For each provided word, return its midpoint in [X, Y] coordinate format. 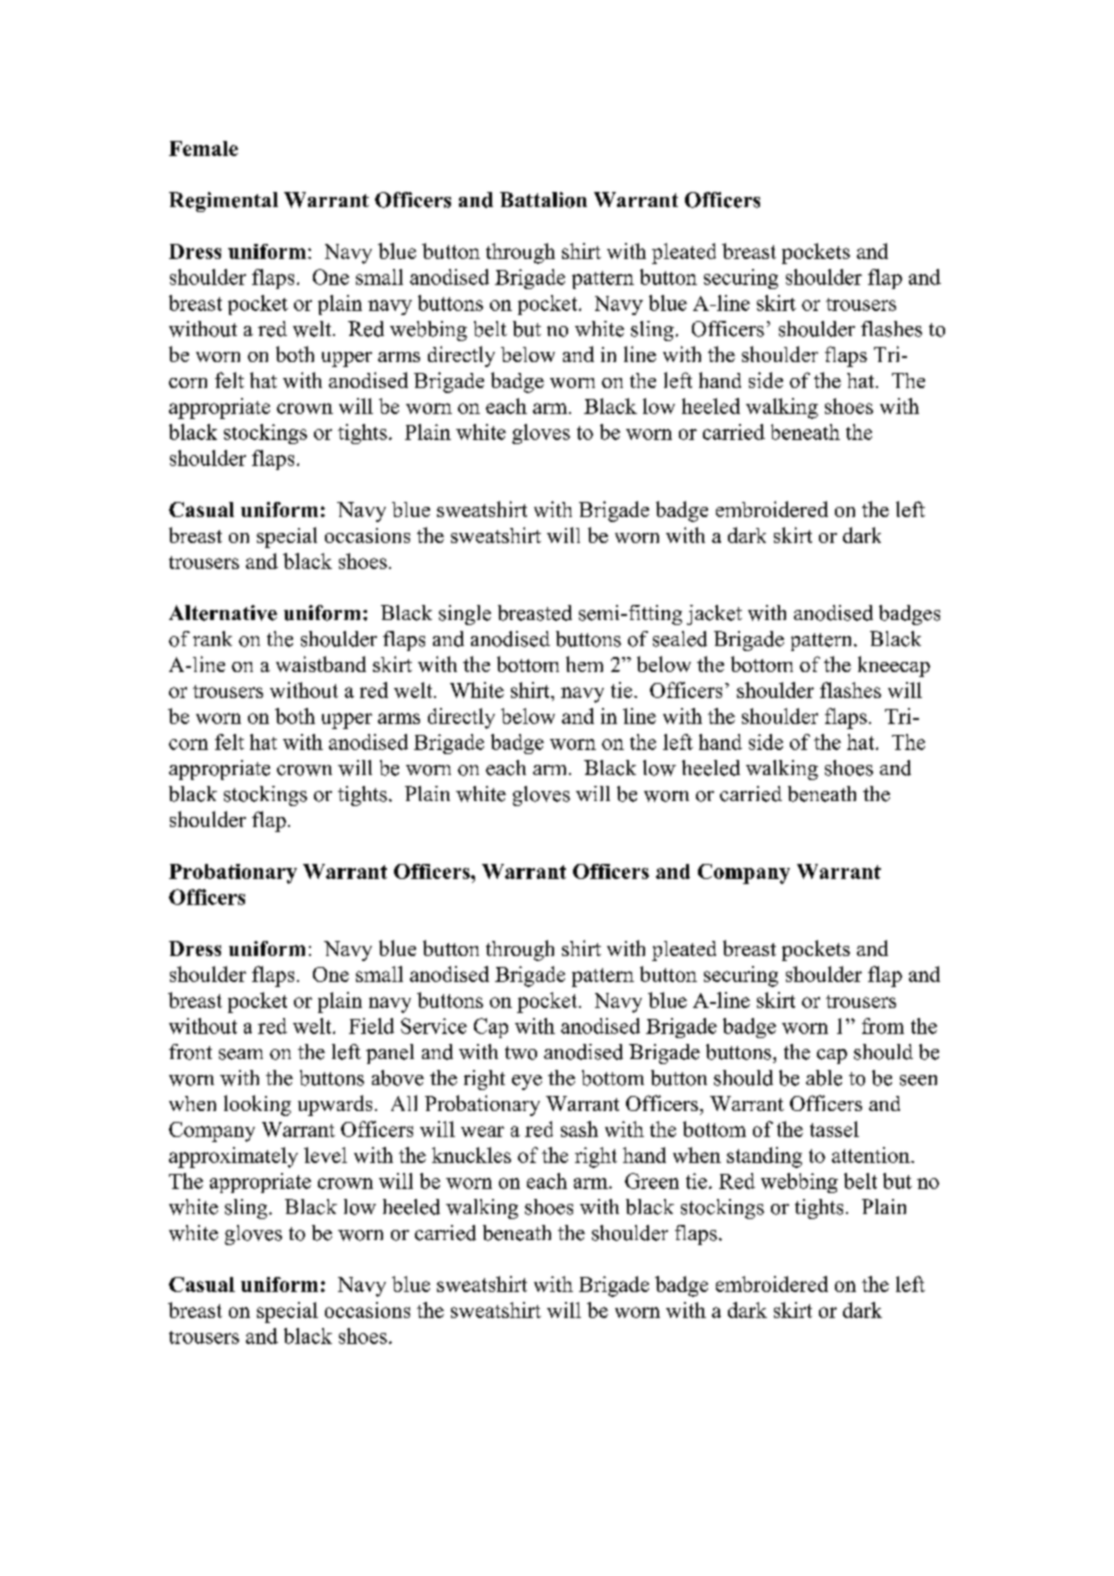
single [465, 615]
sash [579, 1129]
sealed [680, 639]
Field [371, 1026]
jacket [714, 615]
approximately [233, 1157]
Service [434, 1026]
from [883, 1026]
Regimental [223, 202]
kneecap [894, 666]
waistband [321, 664]
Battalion [543, 200]
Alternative [223, 613]
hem [584, 664]
